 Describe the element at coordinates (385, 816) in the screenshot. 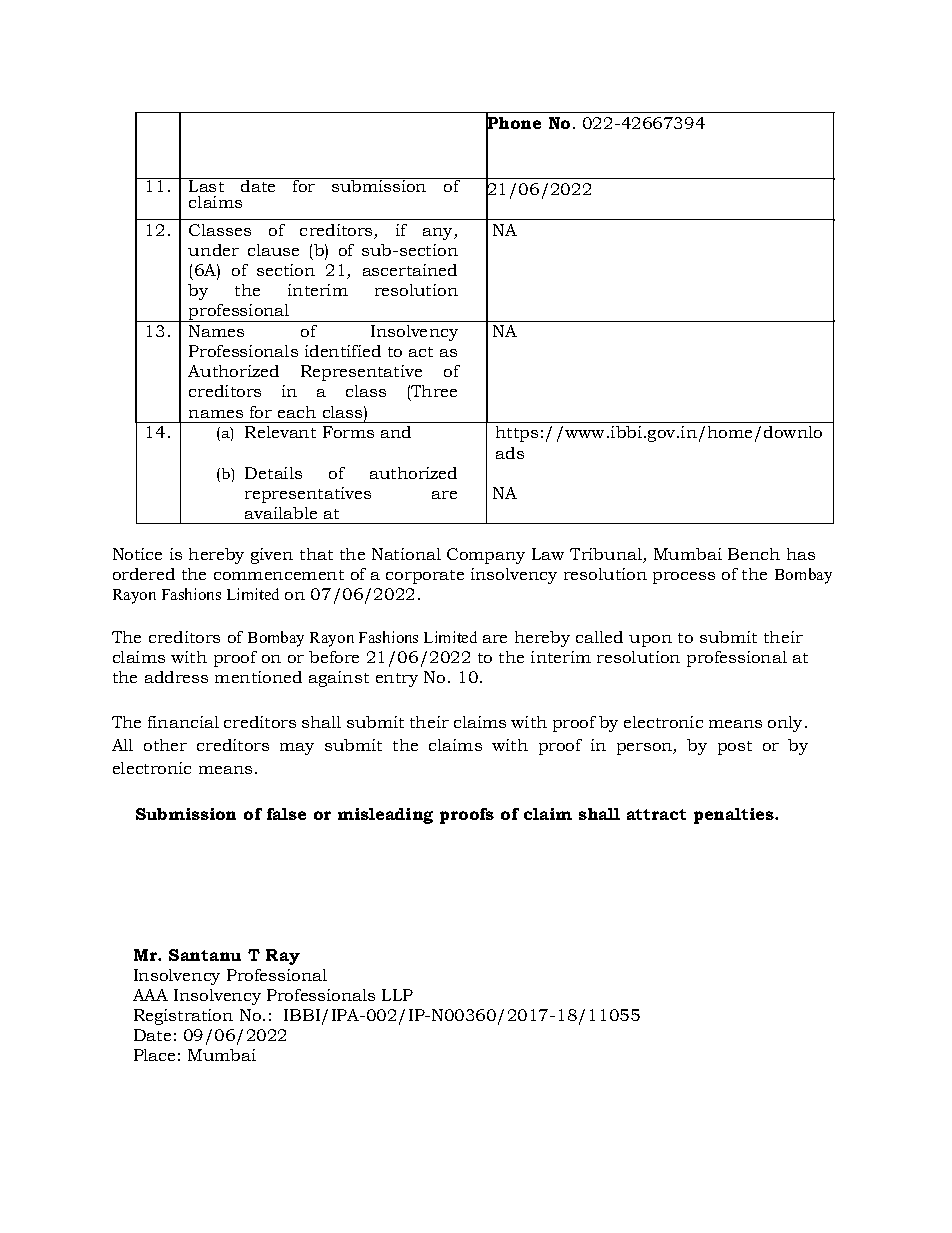

I see `misleading` at that location.
